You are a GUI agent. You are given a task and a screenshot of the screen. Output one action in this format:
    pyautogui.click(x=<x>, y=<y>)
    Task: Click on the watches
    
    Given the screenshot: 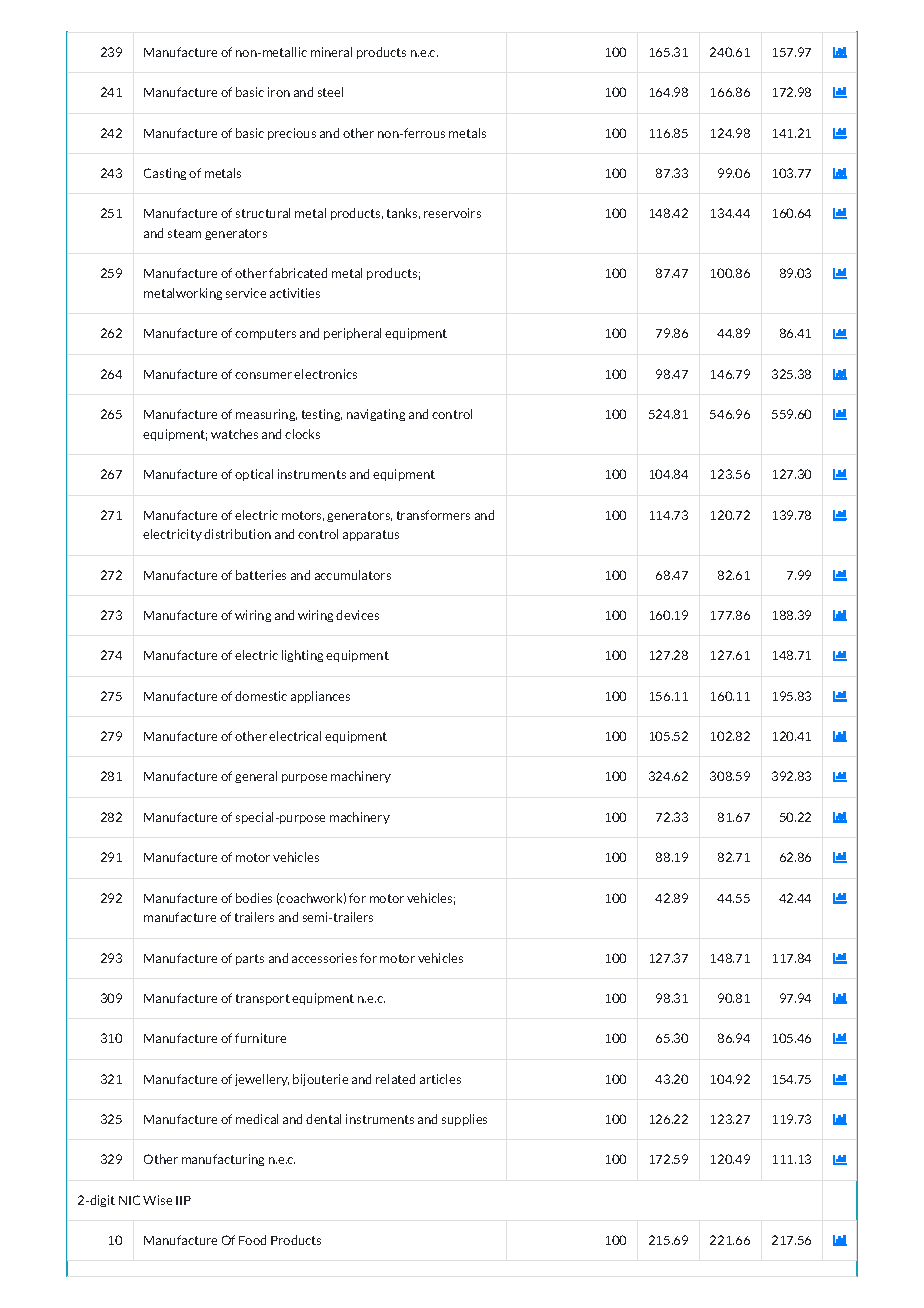 What is the action you would take?
    pyautogui.click(x=234, y=434)
